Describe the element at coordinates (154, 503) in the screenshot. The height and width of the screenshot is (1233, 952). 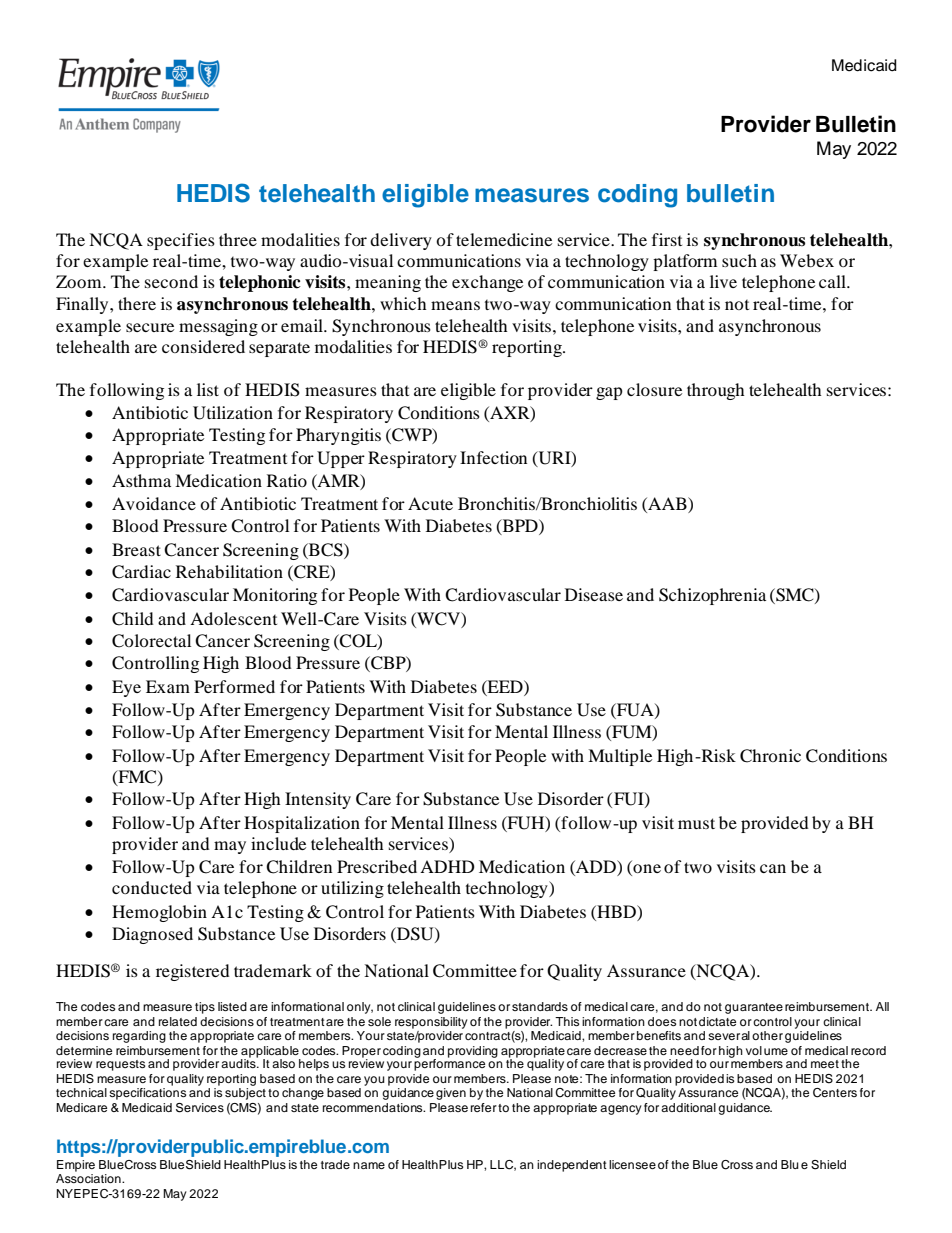
I see `Avoidance` at that location.
